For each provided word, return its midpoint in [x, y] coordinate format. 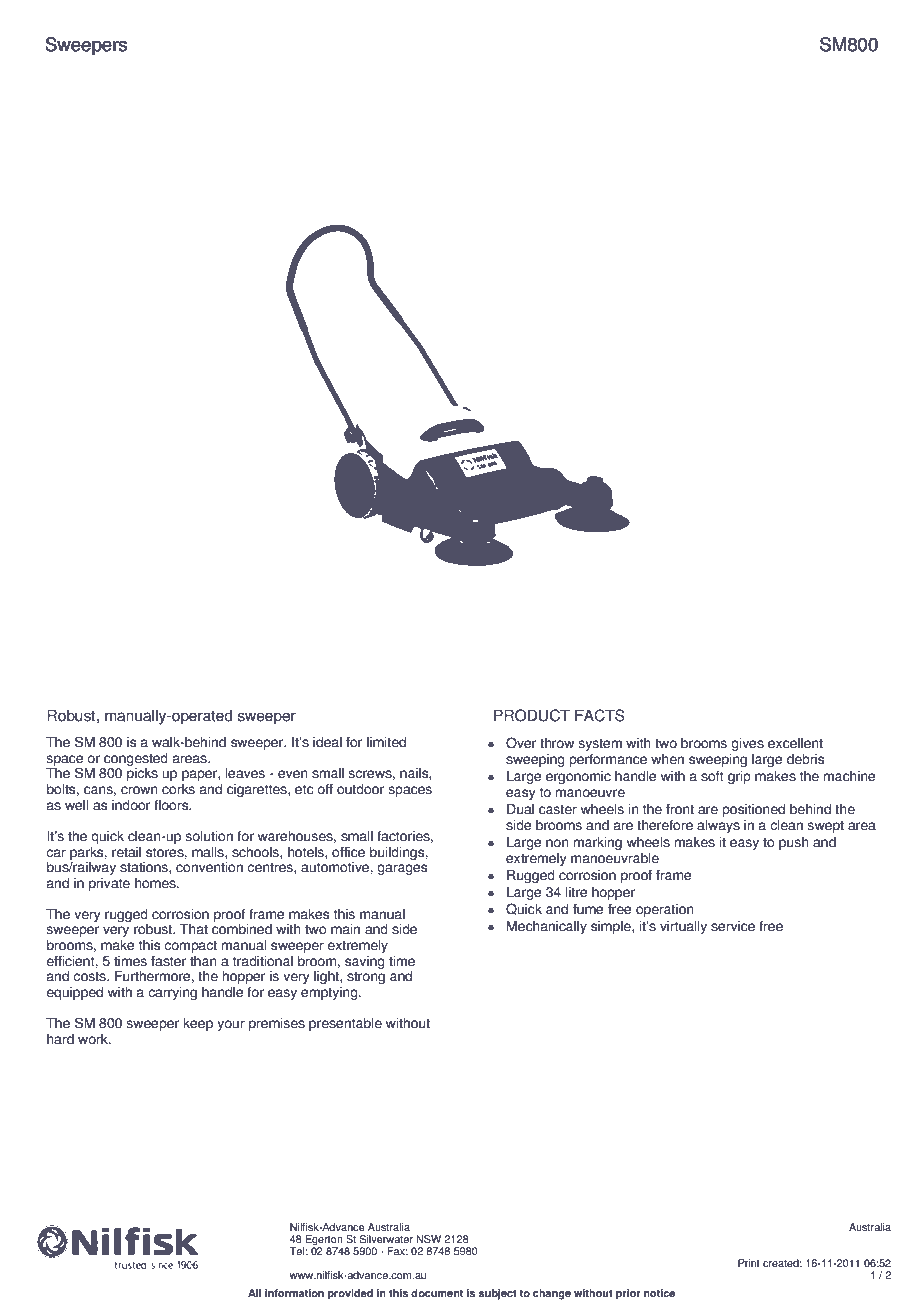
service [733, 926]
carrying [172, 993]
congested [136, 759]
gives [747, 744]
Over [521, 743]
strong [366, 977]
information [294, 1293]
